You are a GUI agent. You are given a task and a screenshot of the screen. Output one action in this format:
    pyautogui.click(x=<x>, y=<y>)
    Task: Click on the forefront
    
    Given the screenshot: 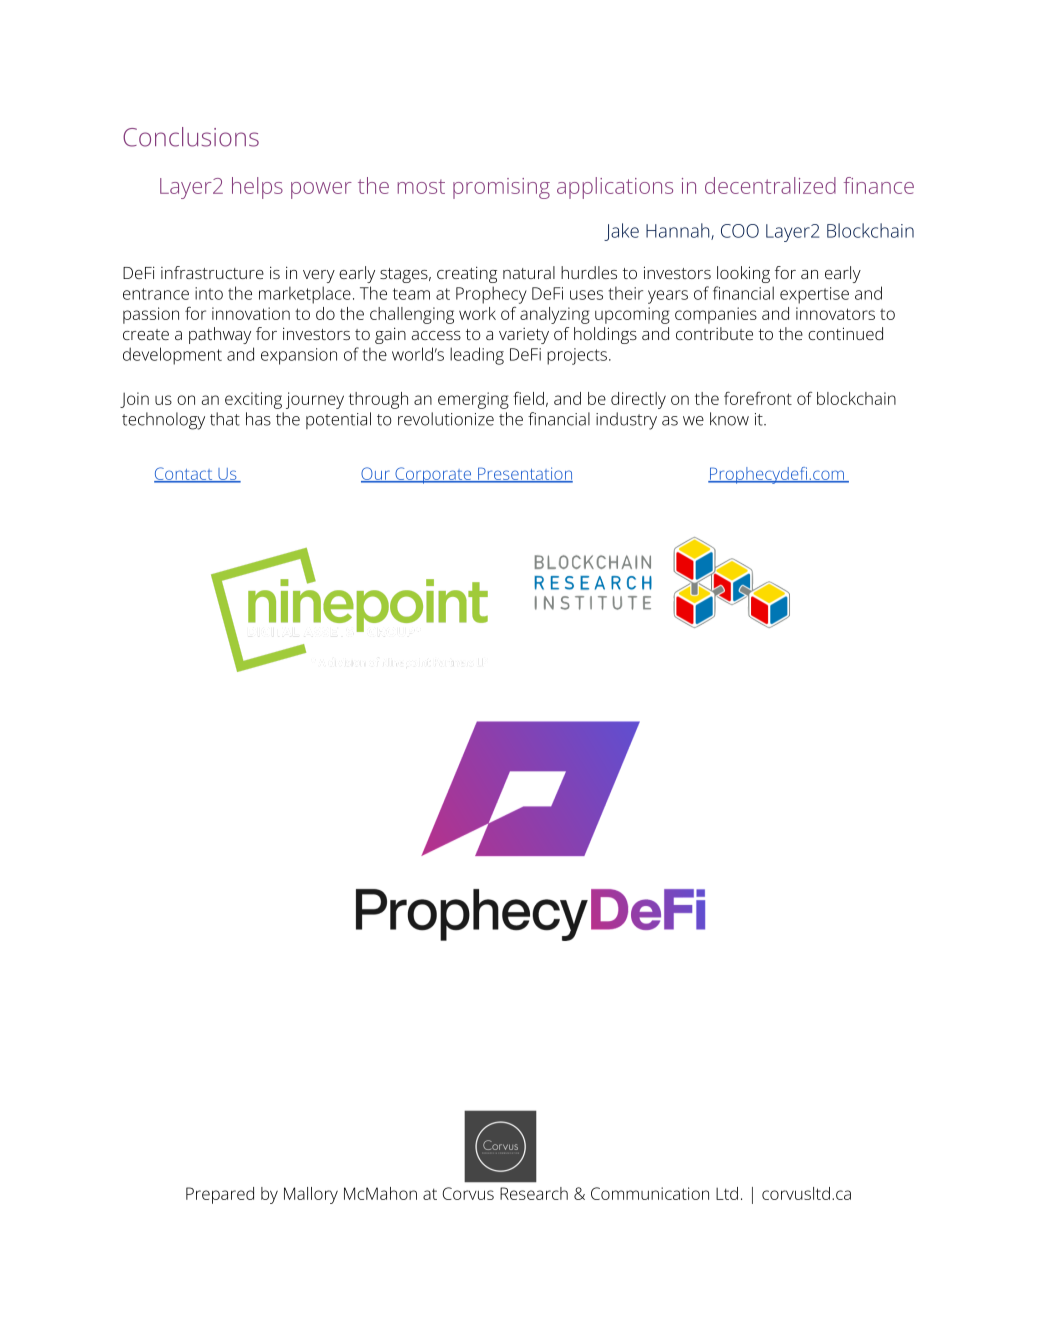 What is the action you would take?
    pyautogui.click(x=758, y=398)
